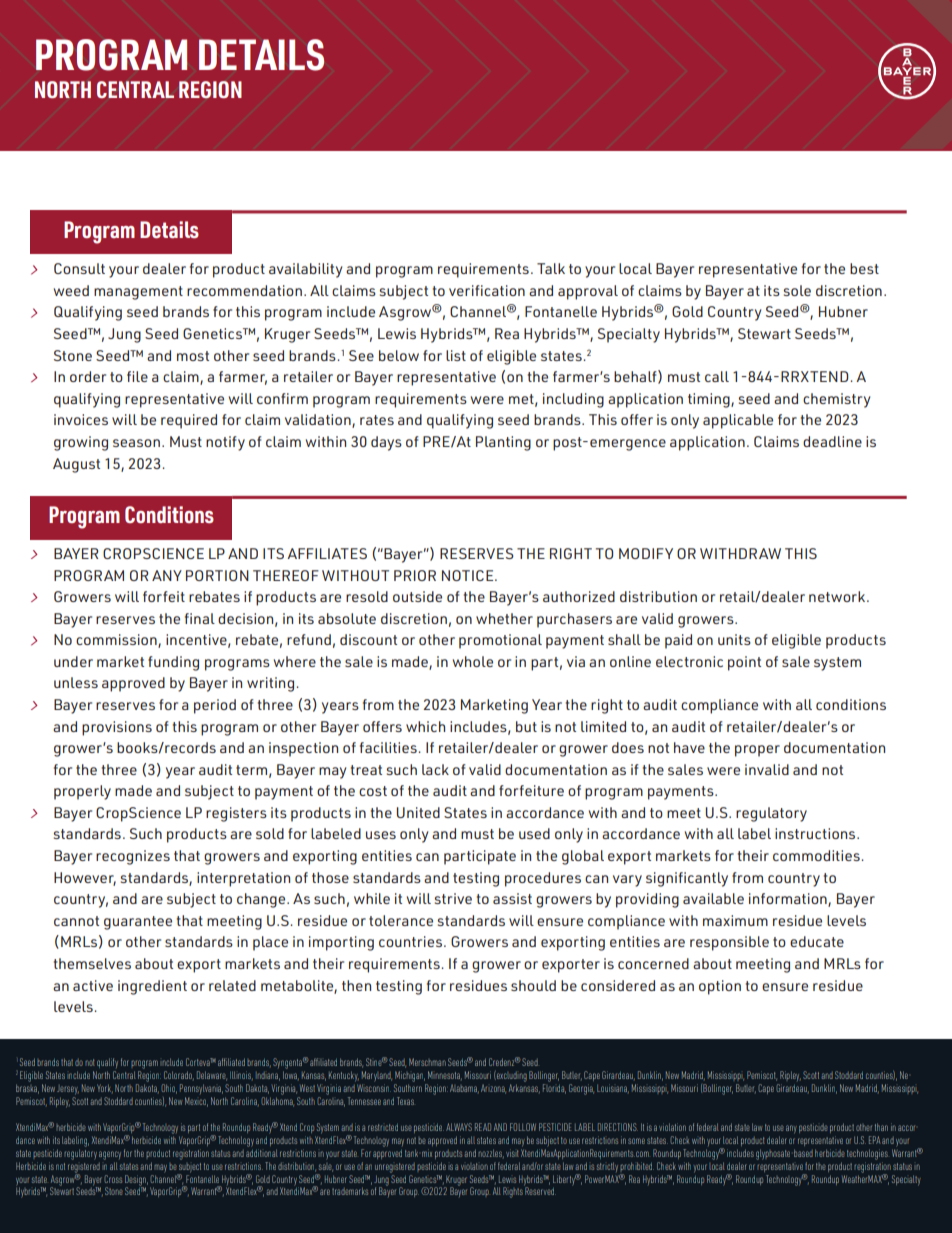 The width and height of the screenshot is (952, 1233). Describe the element at coordinates (512, 1153) in the screenshot. I see `visit` at that location.
